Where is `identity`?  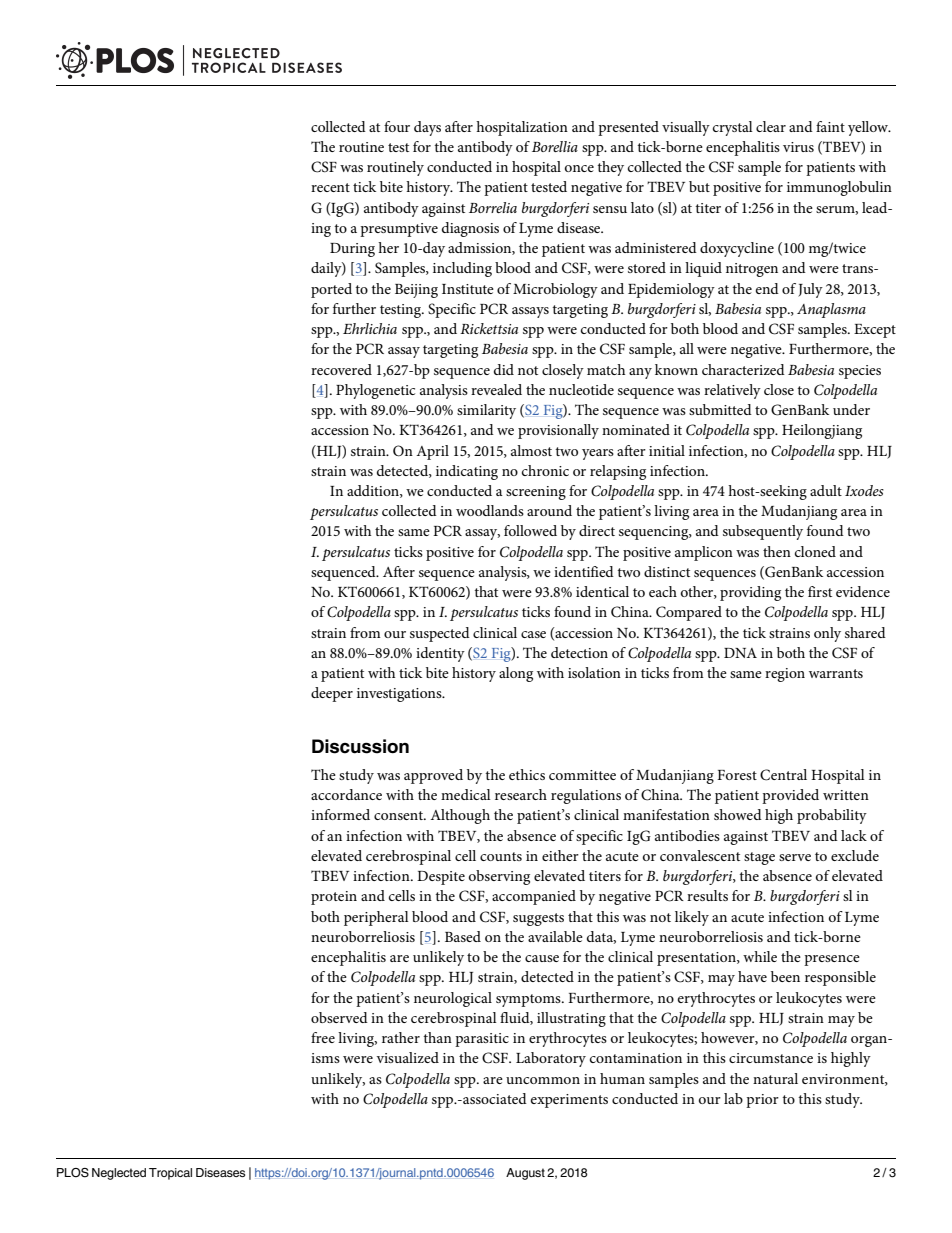
identity is located at coordinates (440, 654).
